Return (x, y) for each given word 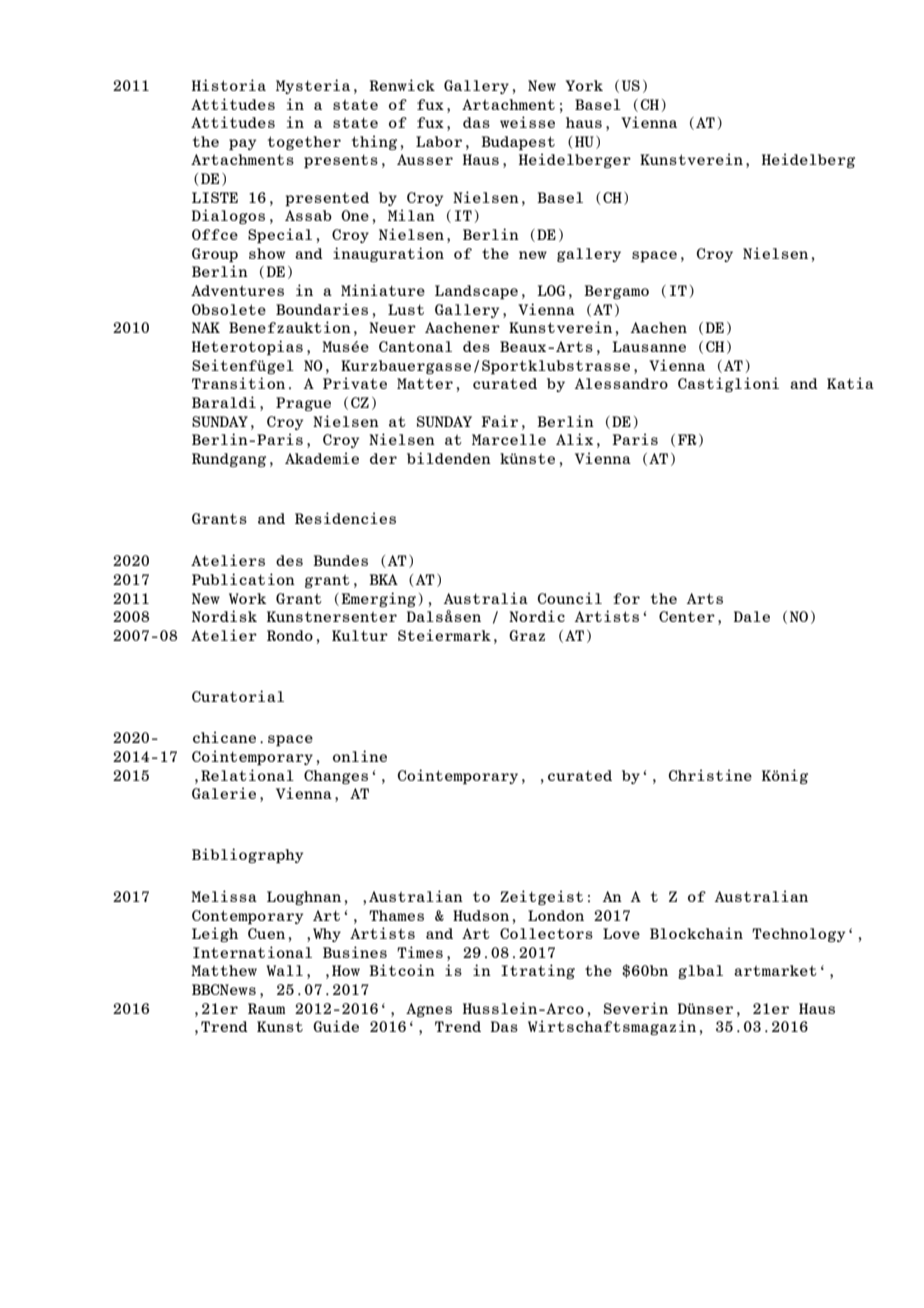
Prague (303, 404)
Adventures (237, 290)
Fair (499, 421)
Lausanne (649, 346)
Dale (752, 616)
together (304, 143)
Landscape (476, 292)
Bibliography (247, 855)
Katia (850, 383)
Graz (527, 635)
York (584, 85)
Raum (266, 1008)
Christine (710, 775)
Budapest (518, 143)
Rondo (290, 635)
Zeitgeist (541, 897)
